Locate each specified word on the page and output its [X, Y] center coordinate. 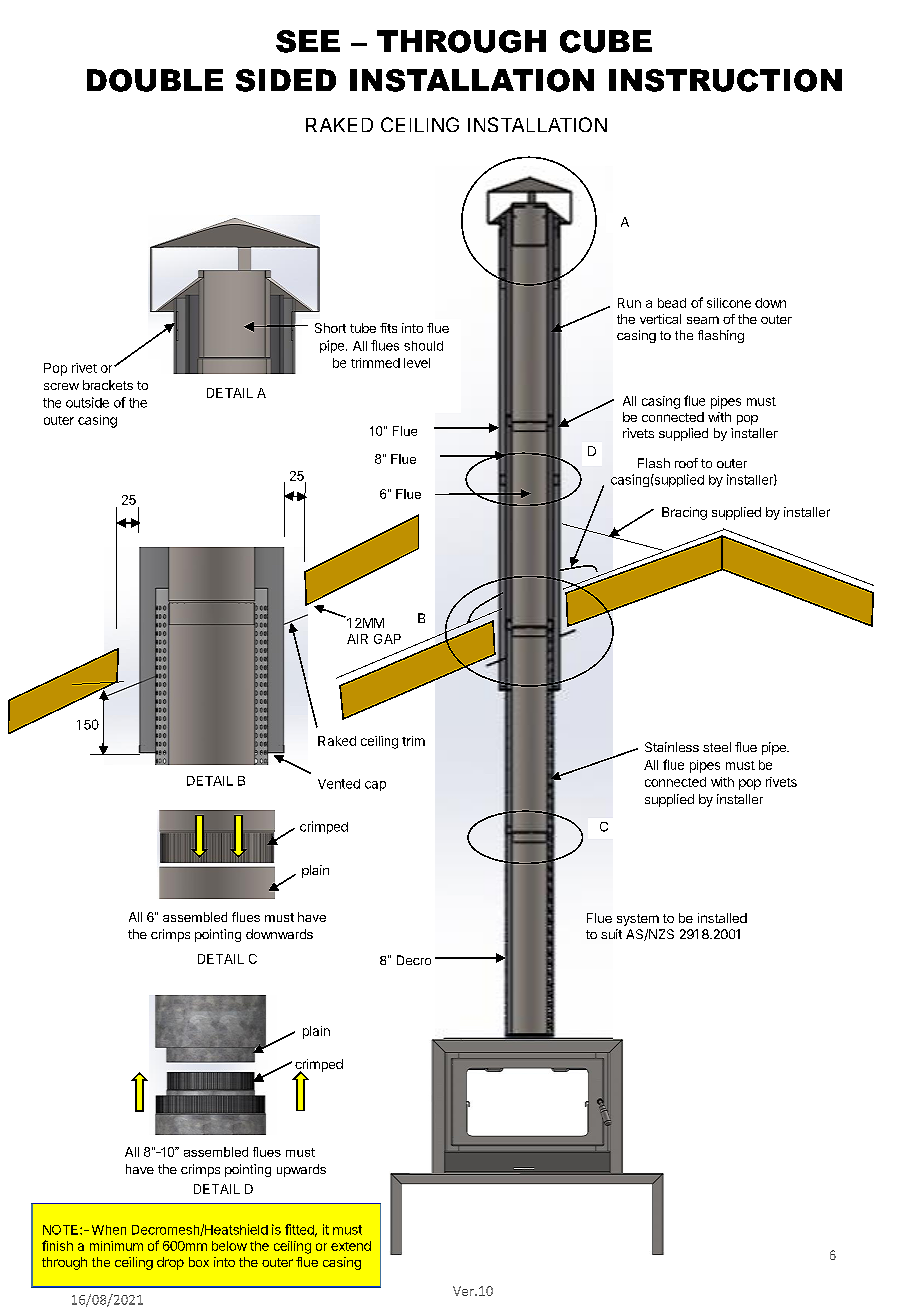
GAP [387, 639]
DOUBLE [155, 80]
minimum [116, 1246]
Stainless [672, 747]
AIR [357, 639]
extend [351, 1246]
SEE [308, 41]
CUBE [606, 41]
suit [611, 934]
